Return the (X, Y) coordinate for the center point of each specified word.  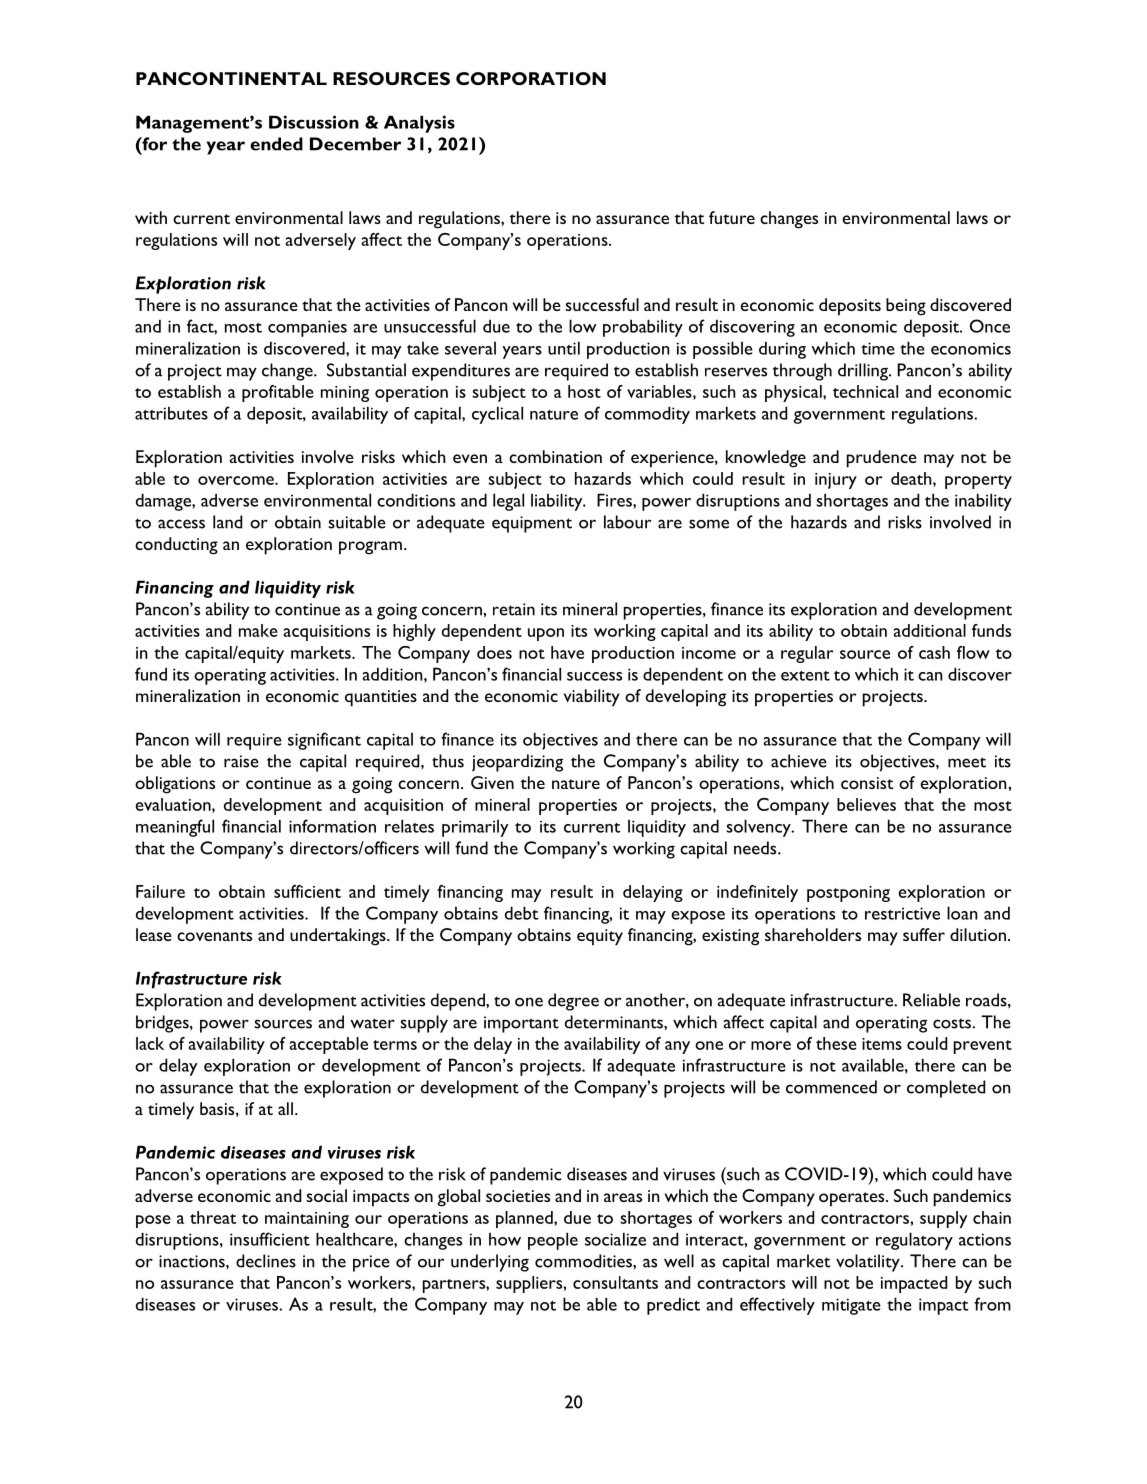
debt (522, 913)
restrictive (902, 913)
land (227, 522)
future (732, 217)
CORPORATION (531, 78)
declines (266, 1261)
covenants (214, 936)
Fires (615, 500)
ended (276, 144)
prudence (882, 459)
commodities (584, 1261)
